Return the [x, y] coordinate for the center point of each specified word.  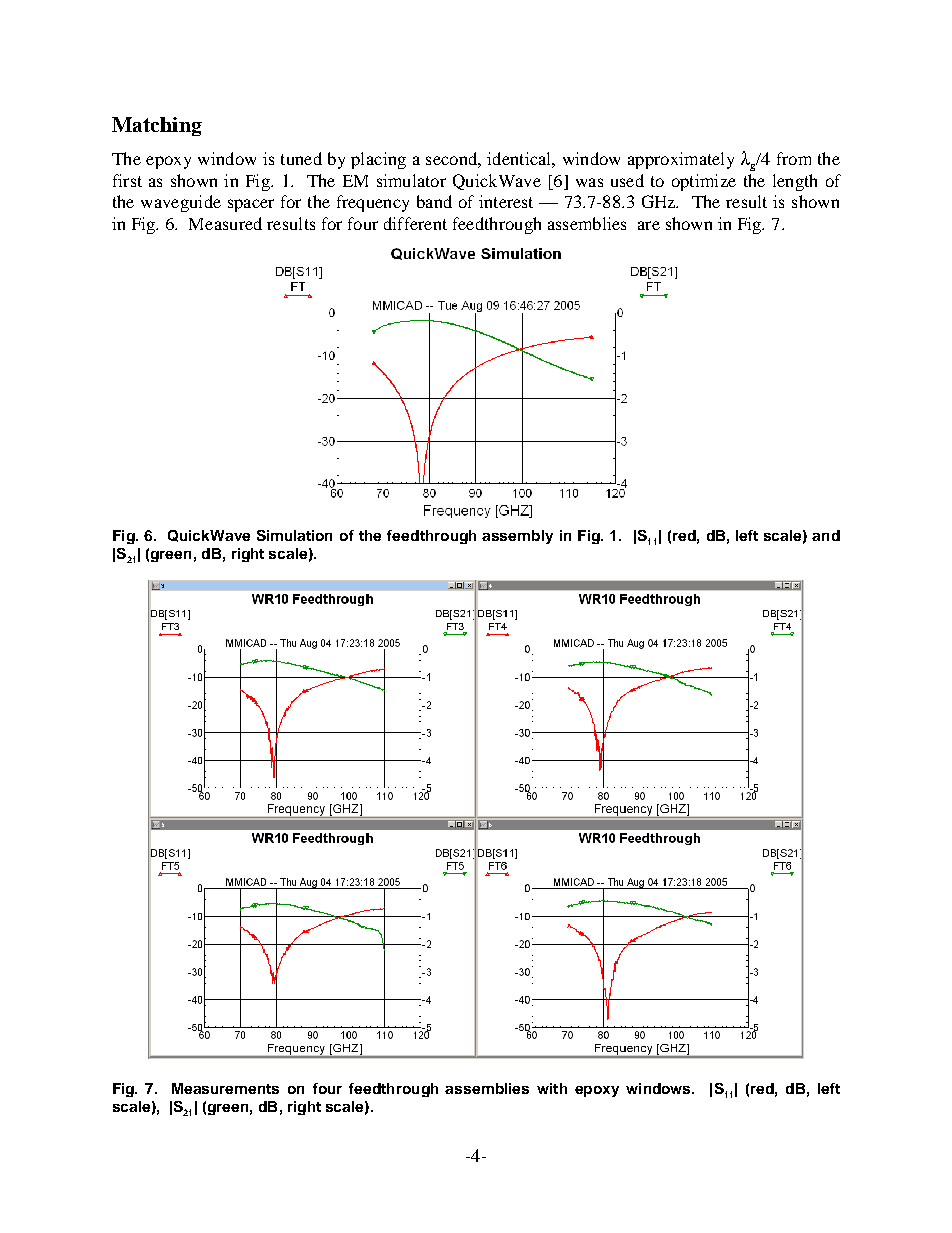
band [434, 201]
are [649, 225]
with [552, 1088]
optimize [704, 182]
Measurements [225, 1088]
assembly [517, 537]
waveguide [181, 203]
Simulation [294, 535]
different [415, 223]
